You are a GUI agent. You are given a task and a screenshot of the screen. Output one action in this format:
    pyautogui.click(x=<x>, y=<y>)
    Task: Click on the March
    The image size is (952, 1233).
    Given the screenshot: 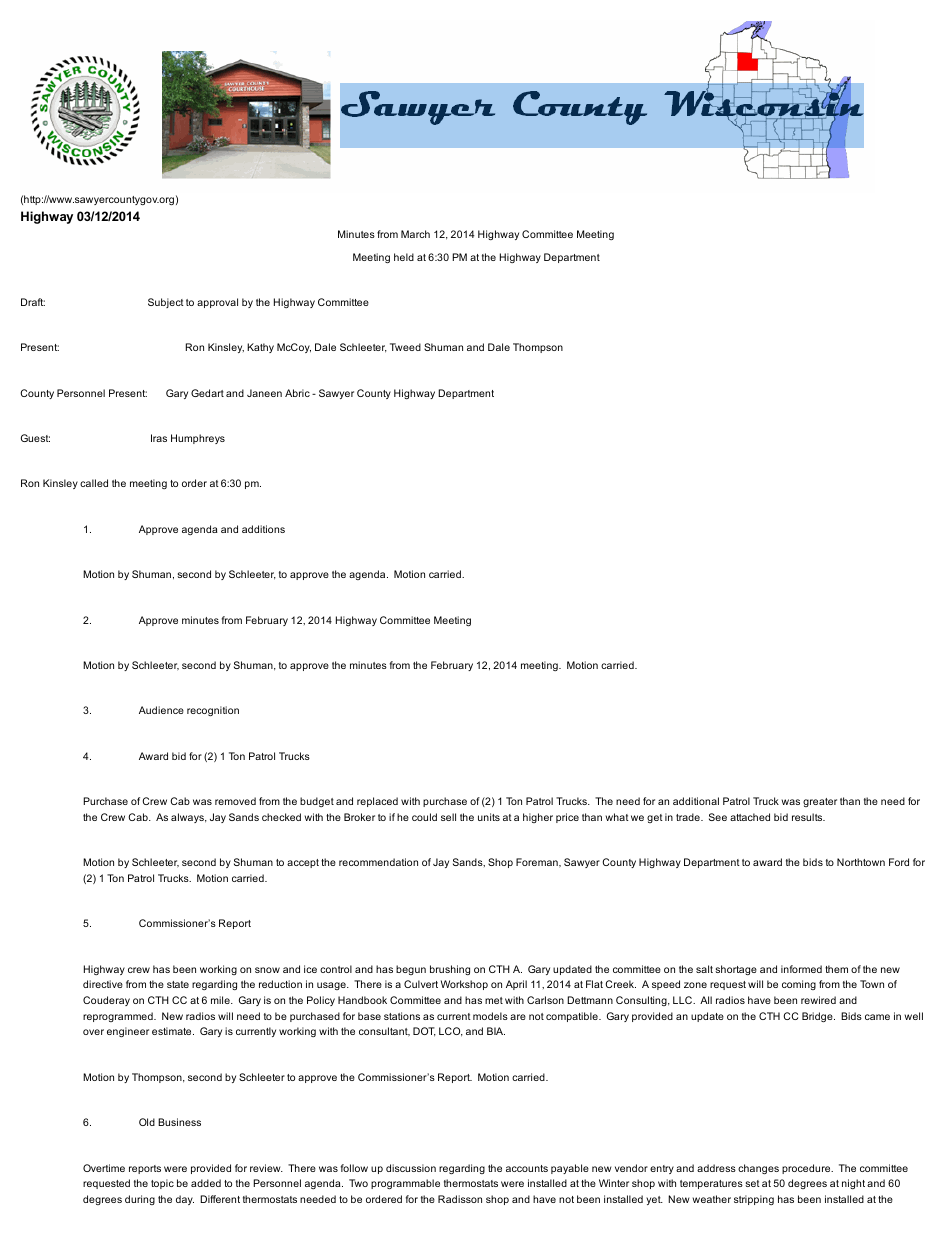 What is the action you would take?
    pyautogui.click(x=415, y=234)
